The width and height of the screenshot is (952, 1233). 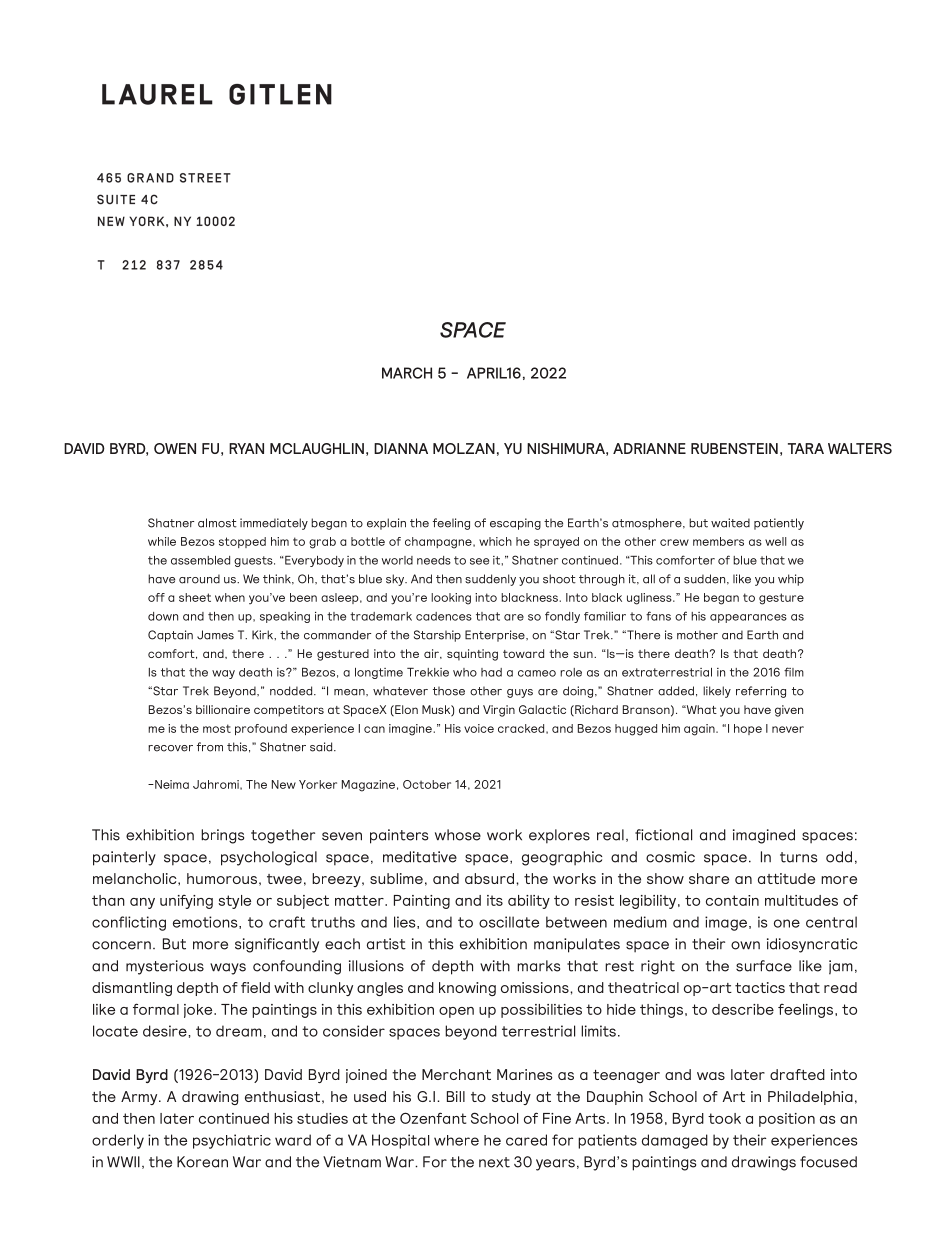 I want to click on attitude, so click(x=786, y=878).
